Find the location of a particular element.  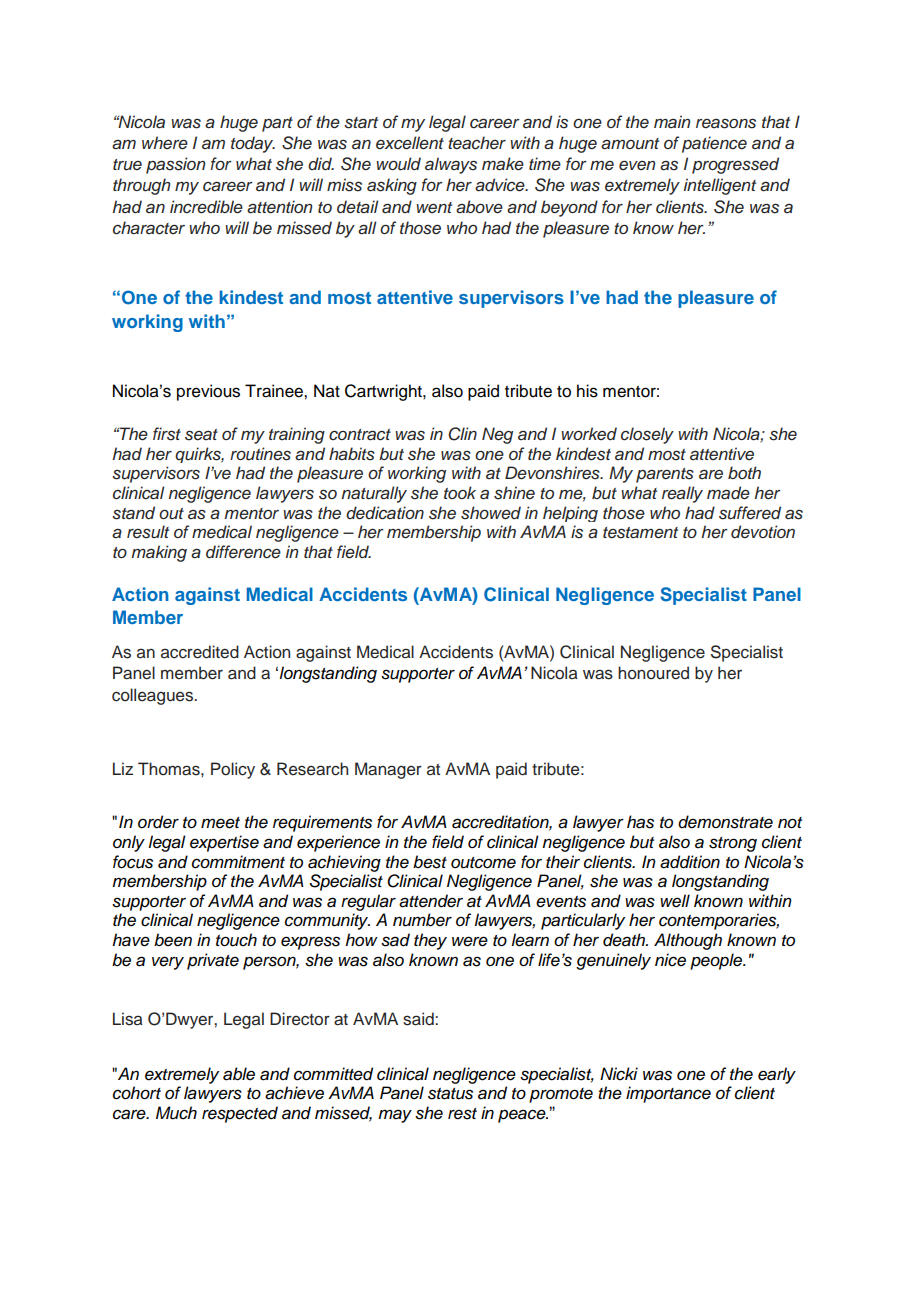

importance is located at coordinates (668, 1094).
